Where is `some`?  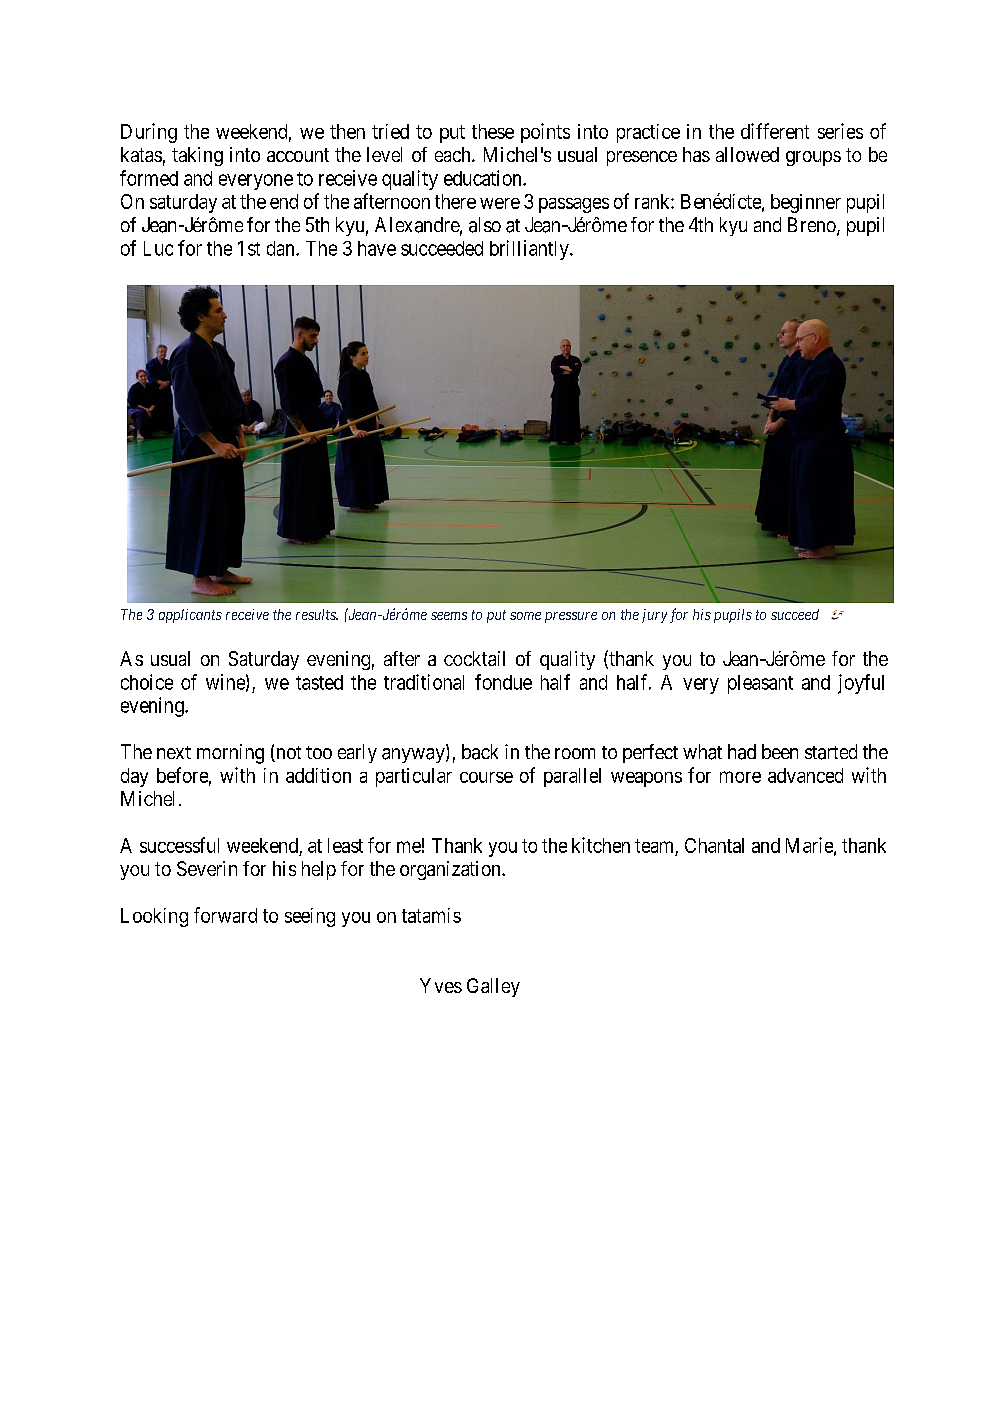
some is located at coordinates (525, 616).
